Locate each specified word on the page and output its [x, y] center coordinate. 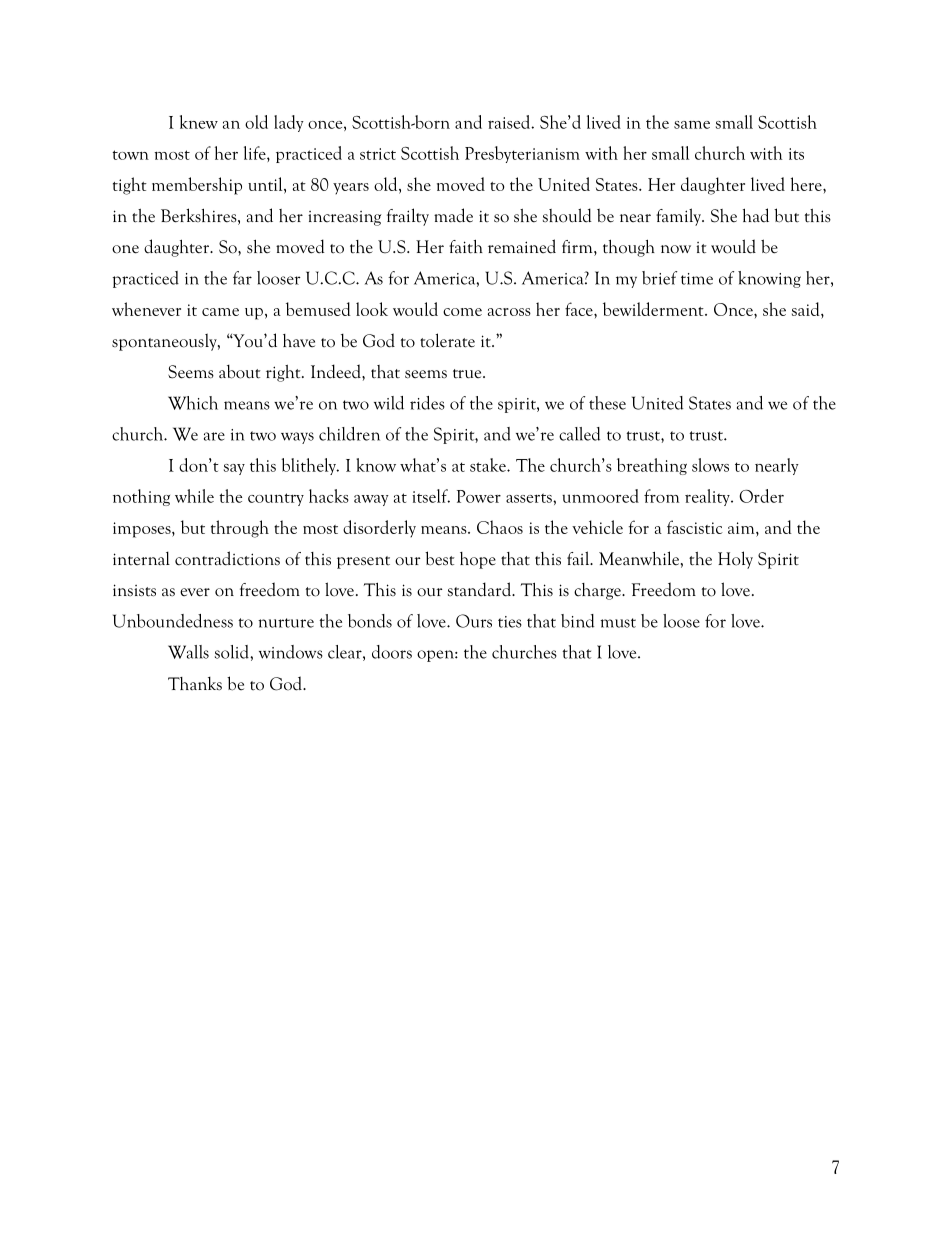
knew [199, 122]
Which [193, 403]
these [607, 403]
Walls [188, 652]
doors [392, 652]
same [692, 125]
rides [427, 403]
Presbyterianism [522, 154]
